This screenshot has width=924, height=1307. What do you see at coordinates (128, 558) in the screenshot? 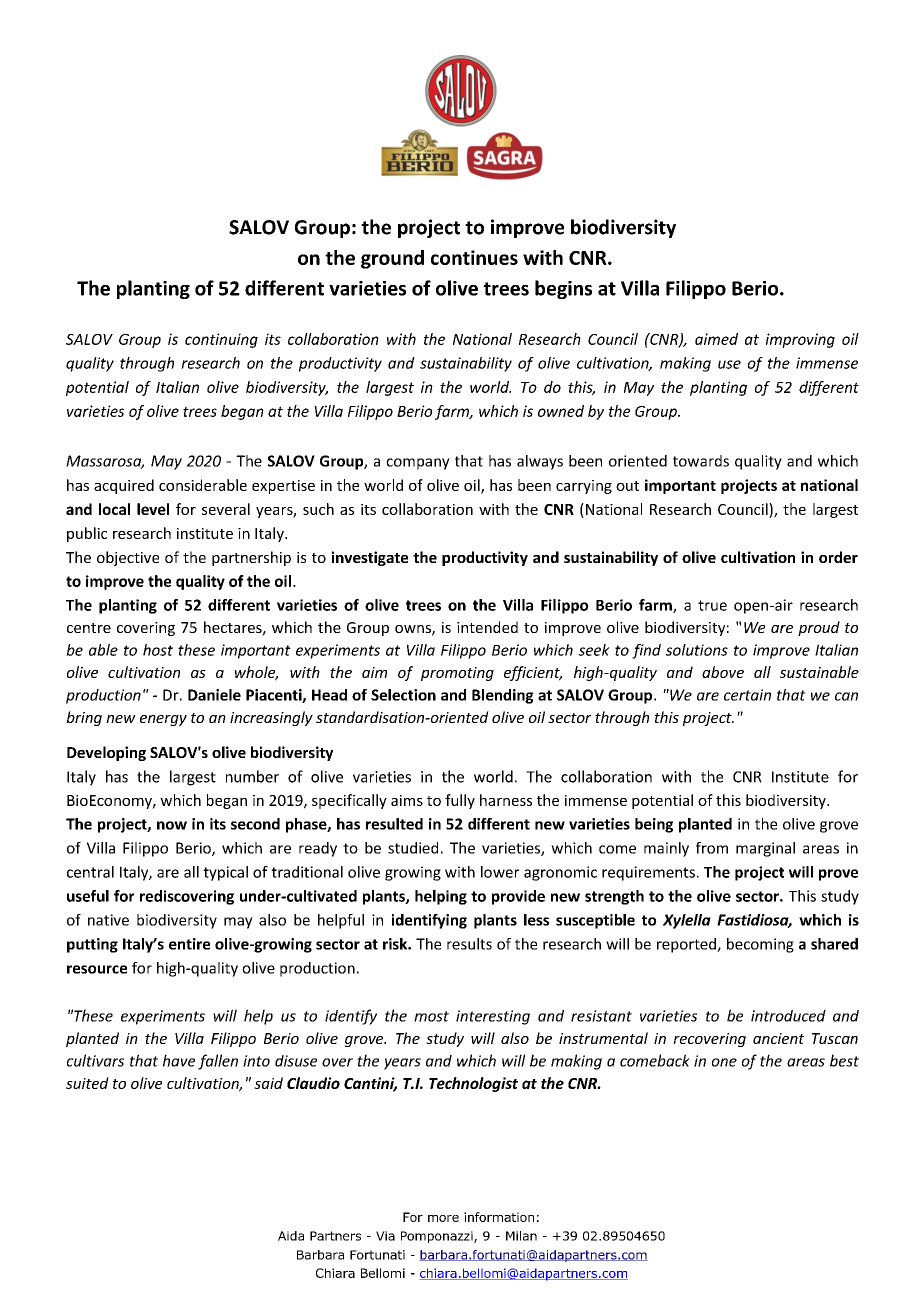
I see `objective` at bounding box center [128, 558].
